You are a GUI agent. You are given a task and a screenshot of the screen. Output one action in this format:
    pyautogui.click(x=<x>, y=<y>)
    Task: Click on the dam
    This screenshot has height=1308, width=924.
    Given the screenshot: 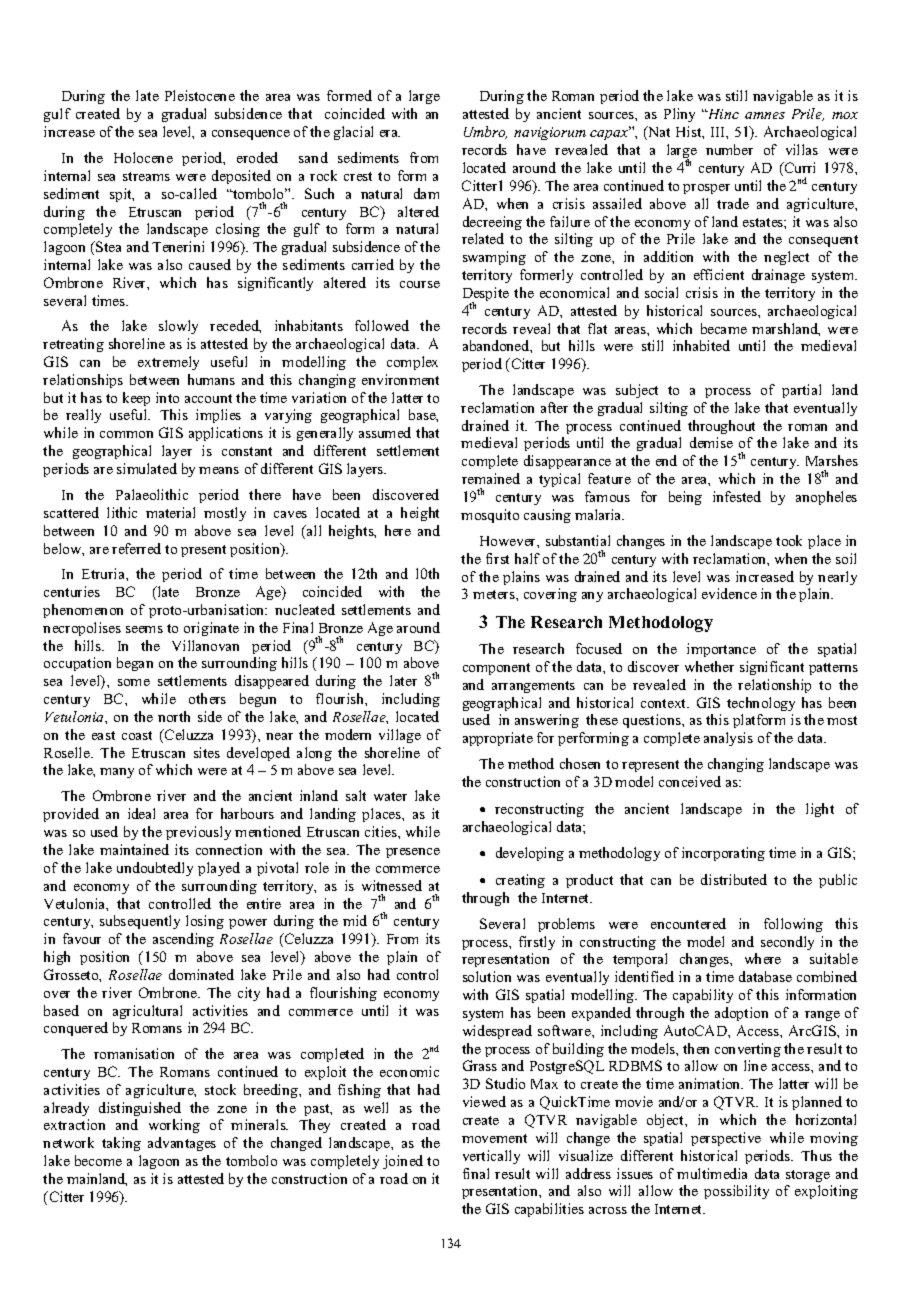 What is the action you would take?
    pyautogui.click(x=426, y=193)
